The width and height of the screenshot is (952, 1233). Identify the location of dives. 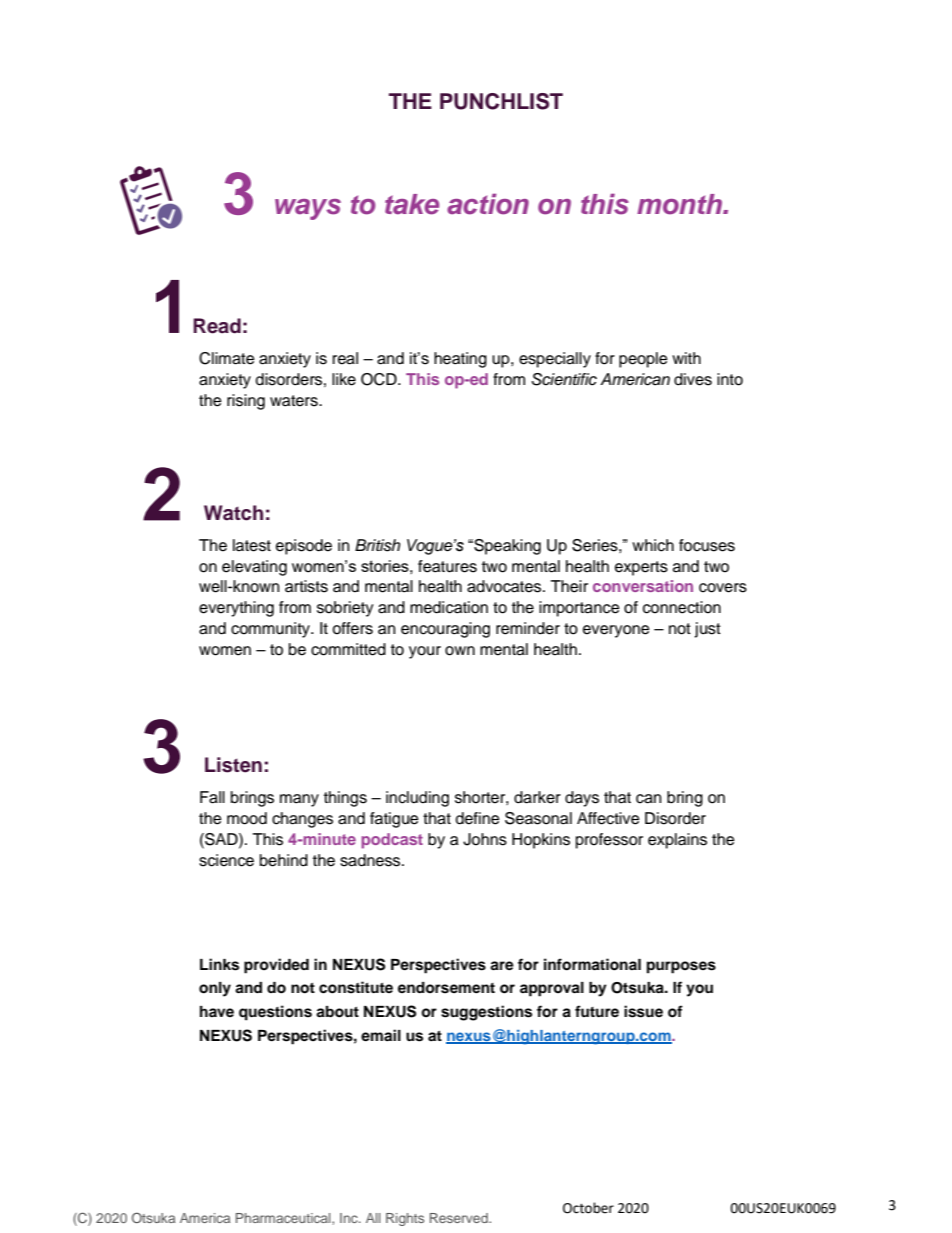
(693, 379).
